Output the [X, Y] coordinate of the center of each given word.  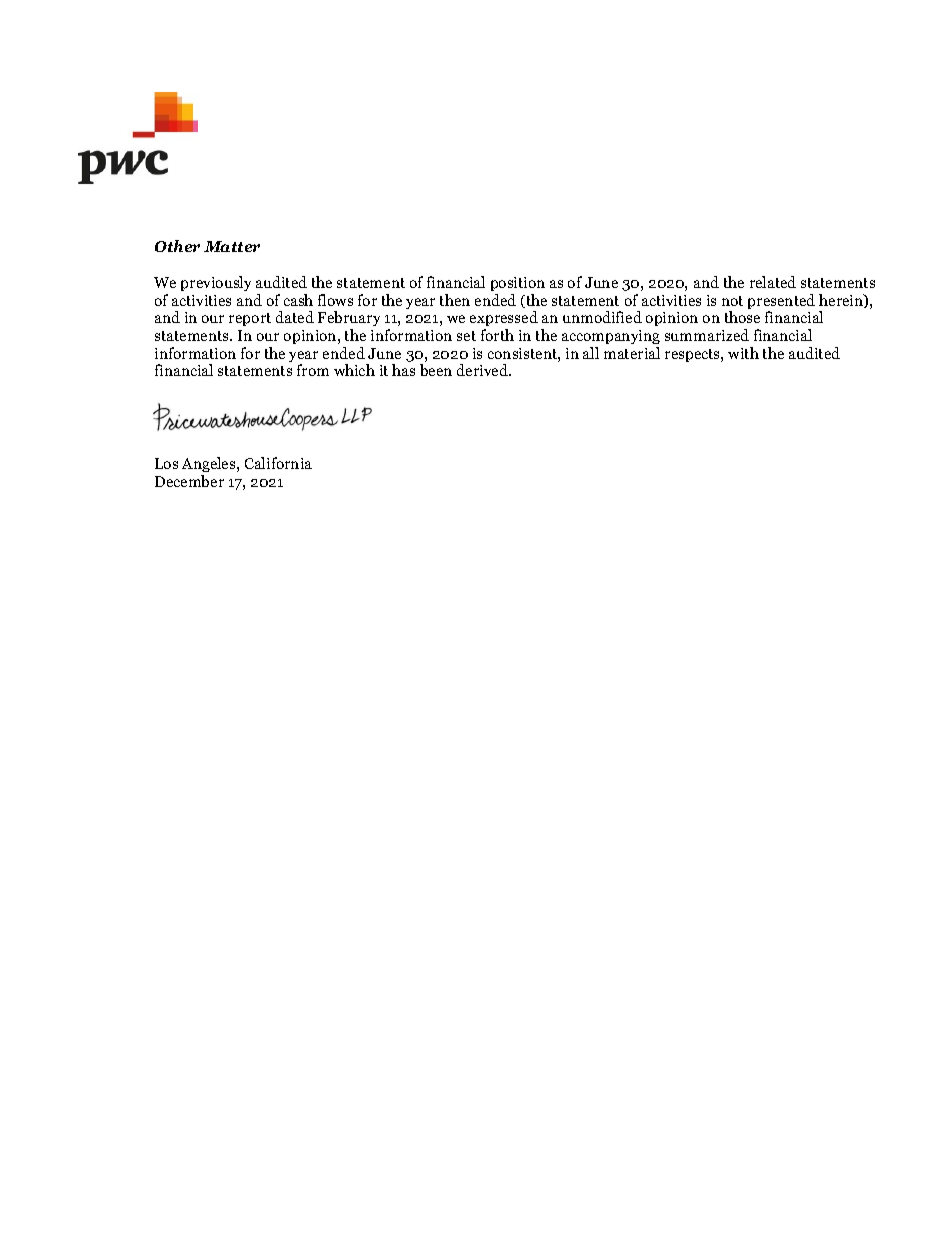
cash [298, 300]
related [773, 282]
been [436, 370]
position [518, 284]
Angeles [210, 464]
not [732, 301]
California [278, 463]
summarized [707, 335]
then [455, 300]
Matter [232, 246]
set [466, 336]
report [250, 319]
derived [483, 370]
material [632, 353]
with [743, 353]
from [313, 370]
